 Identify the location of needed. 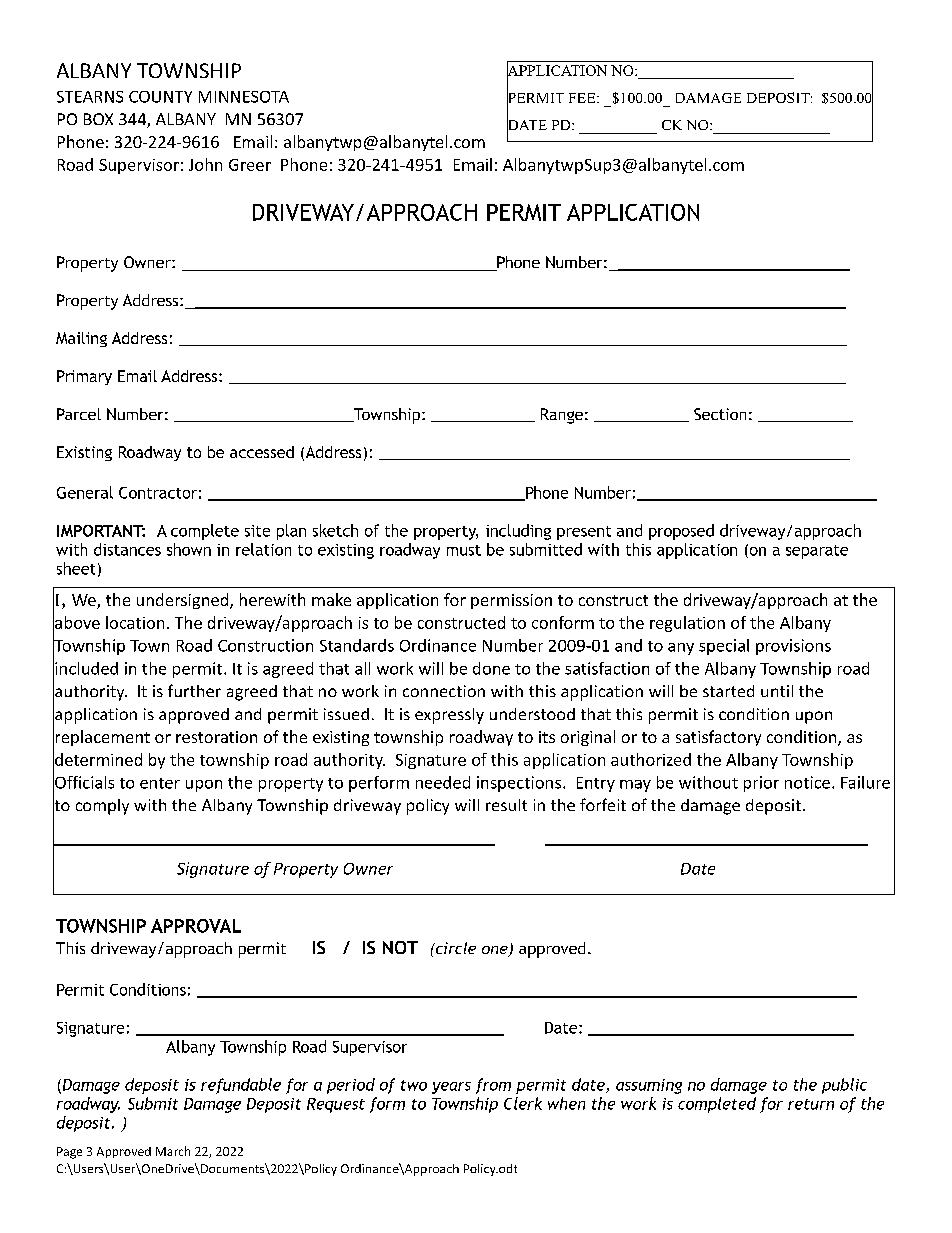
(443, 782).
